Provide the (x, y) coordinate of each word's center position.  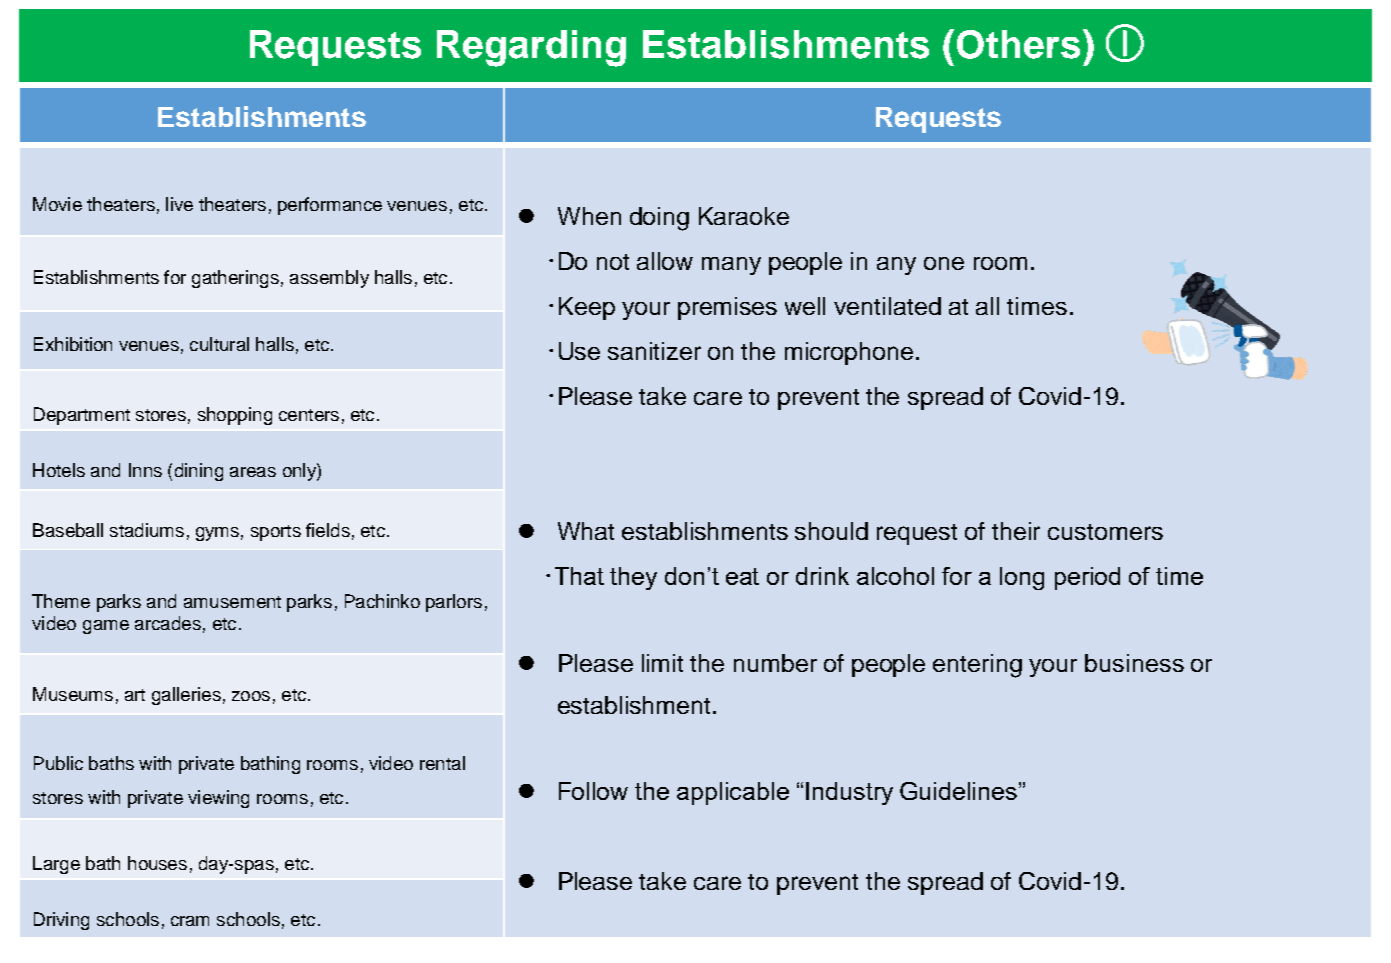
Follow (593, 791)
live (179, 204)
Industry (849, 793)
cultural (219, 344)
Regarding (531, 48)
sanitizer (654, 351)
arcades (168, 623)
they (633, 578)
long (1022, 578)
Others (1018, 44)
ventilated (887, 306)
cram (190, 921)
